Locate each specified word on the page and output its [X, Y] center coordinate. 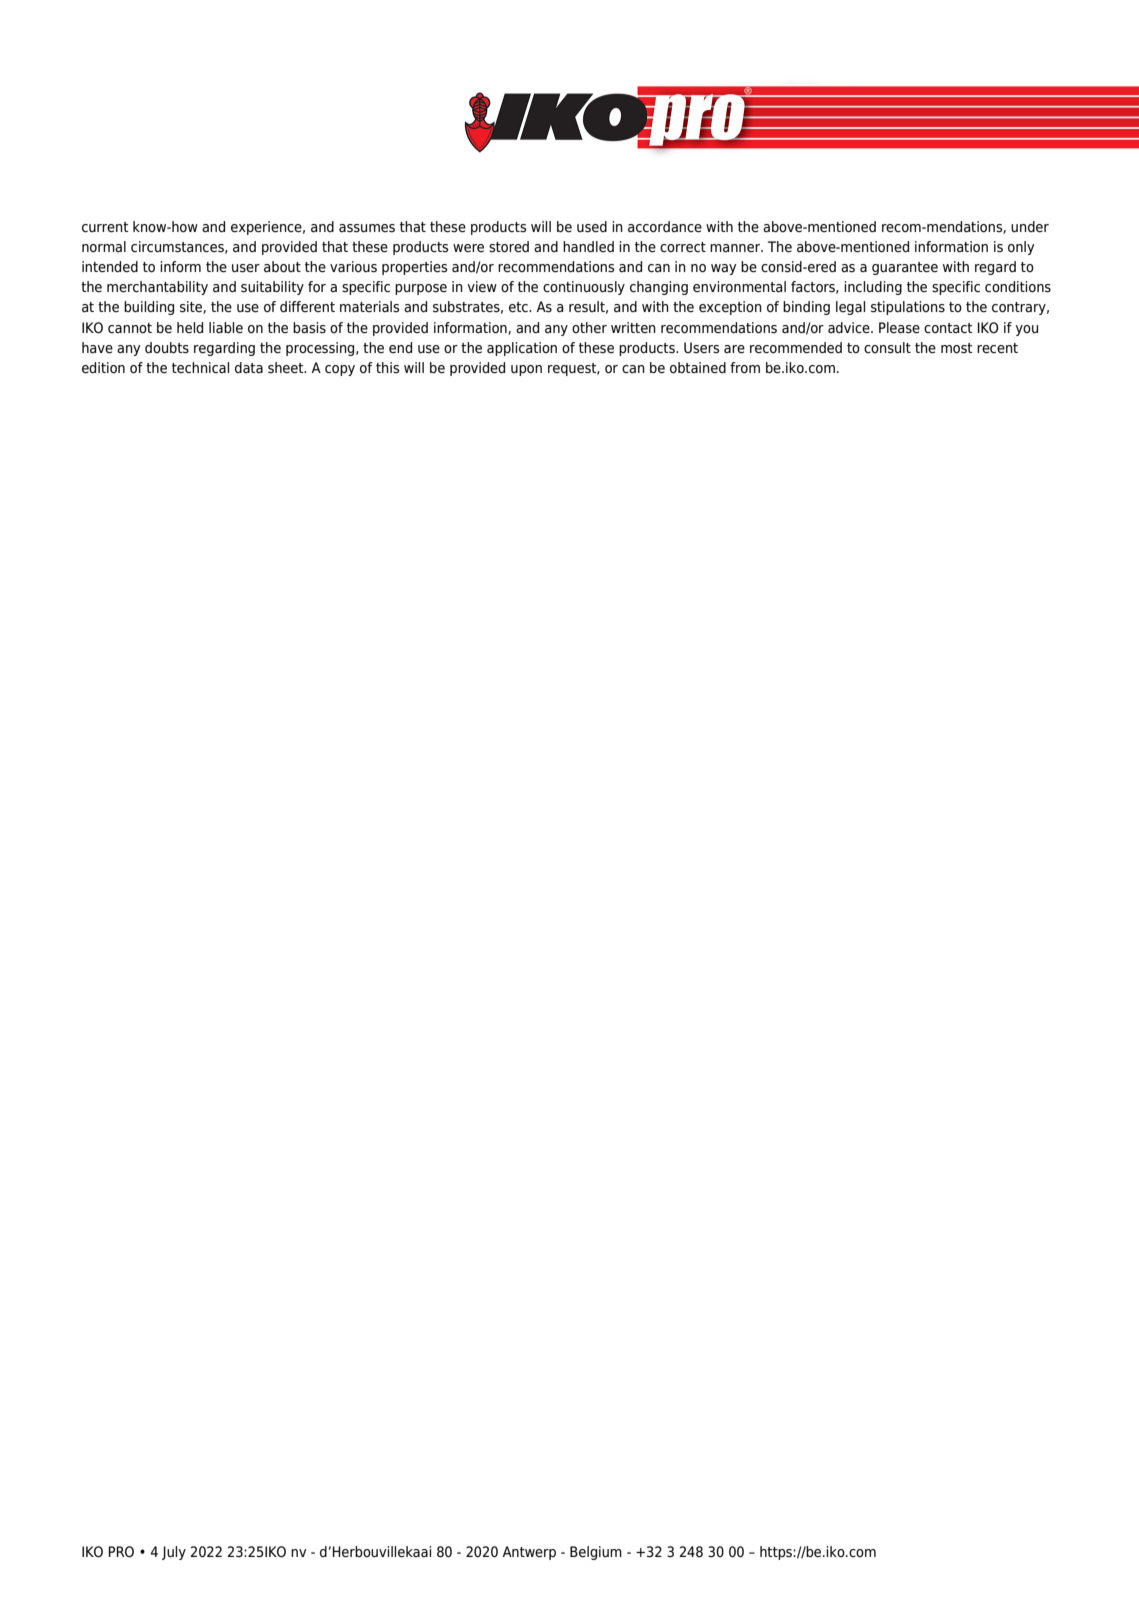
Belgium [596, 1553]
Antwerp [529, 1553]
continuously [584, 288]
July [174, 1553]
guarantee [905, 268]
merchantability [157, 288]
